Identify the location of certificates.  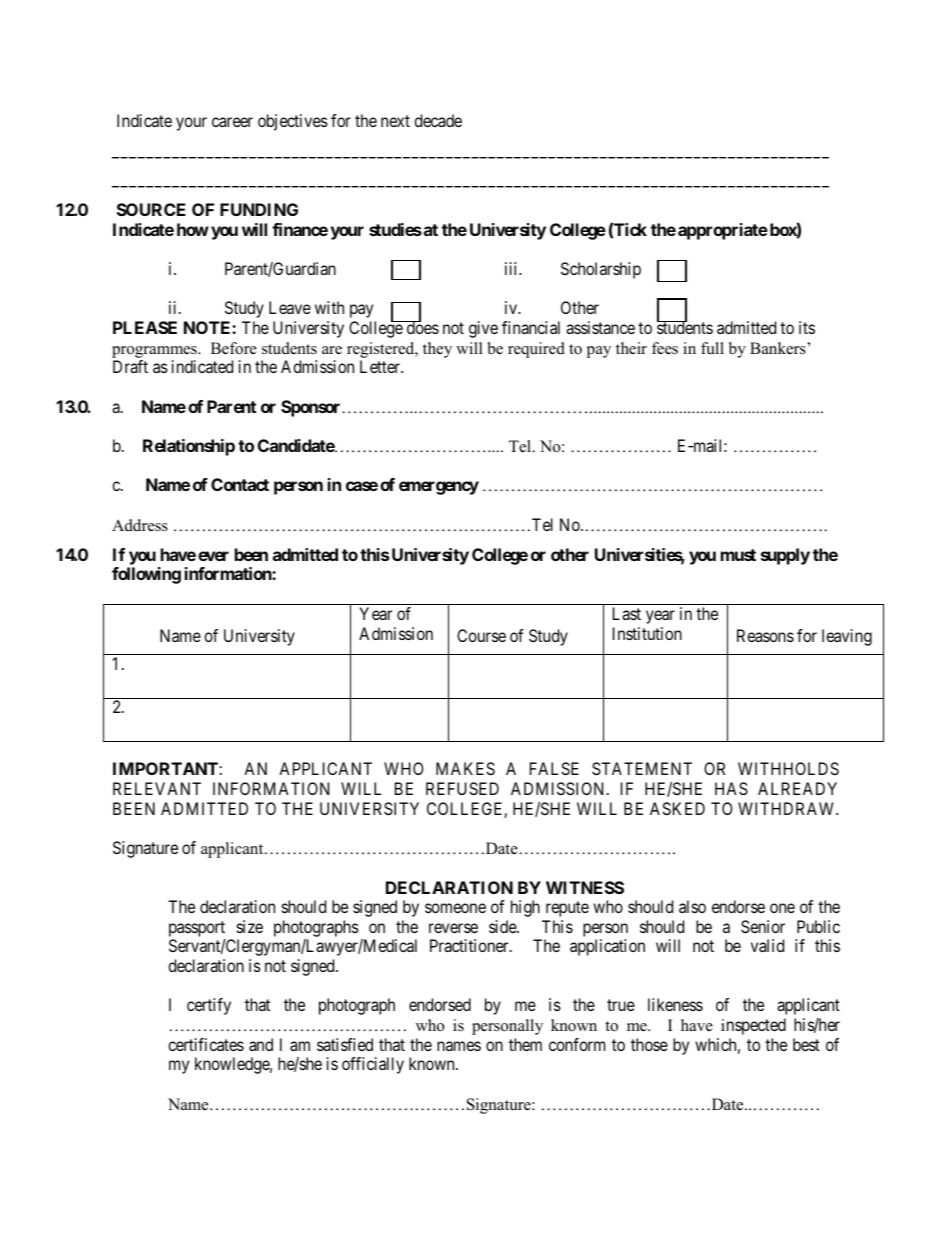
(206, 1044).
